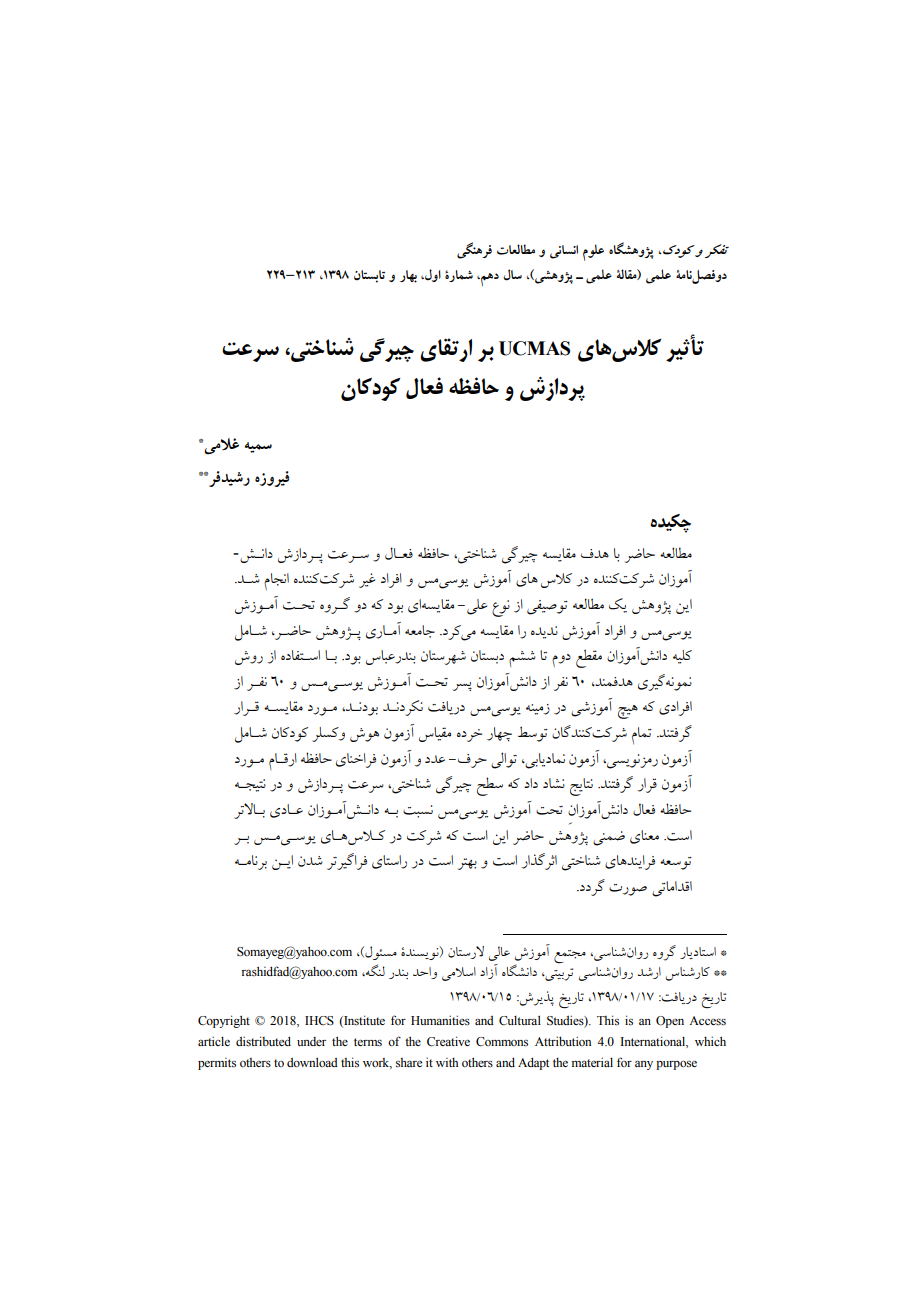  What do you see at coordinates (312, 1062) in the page?
I see `download` at bounding box center [312, 1062].
